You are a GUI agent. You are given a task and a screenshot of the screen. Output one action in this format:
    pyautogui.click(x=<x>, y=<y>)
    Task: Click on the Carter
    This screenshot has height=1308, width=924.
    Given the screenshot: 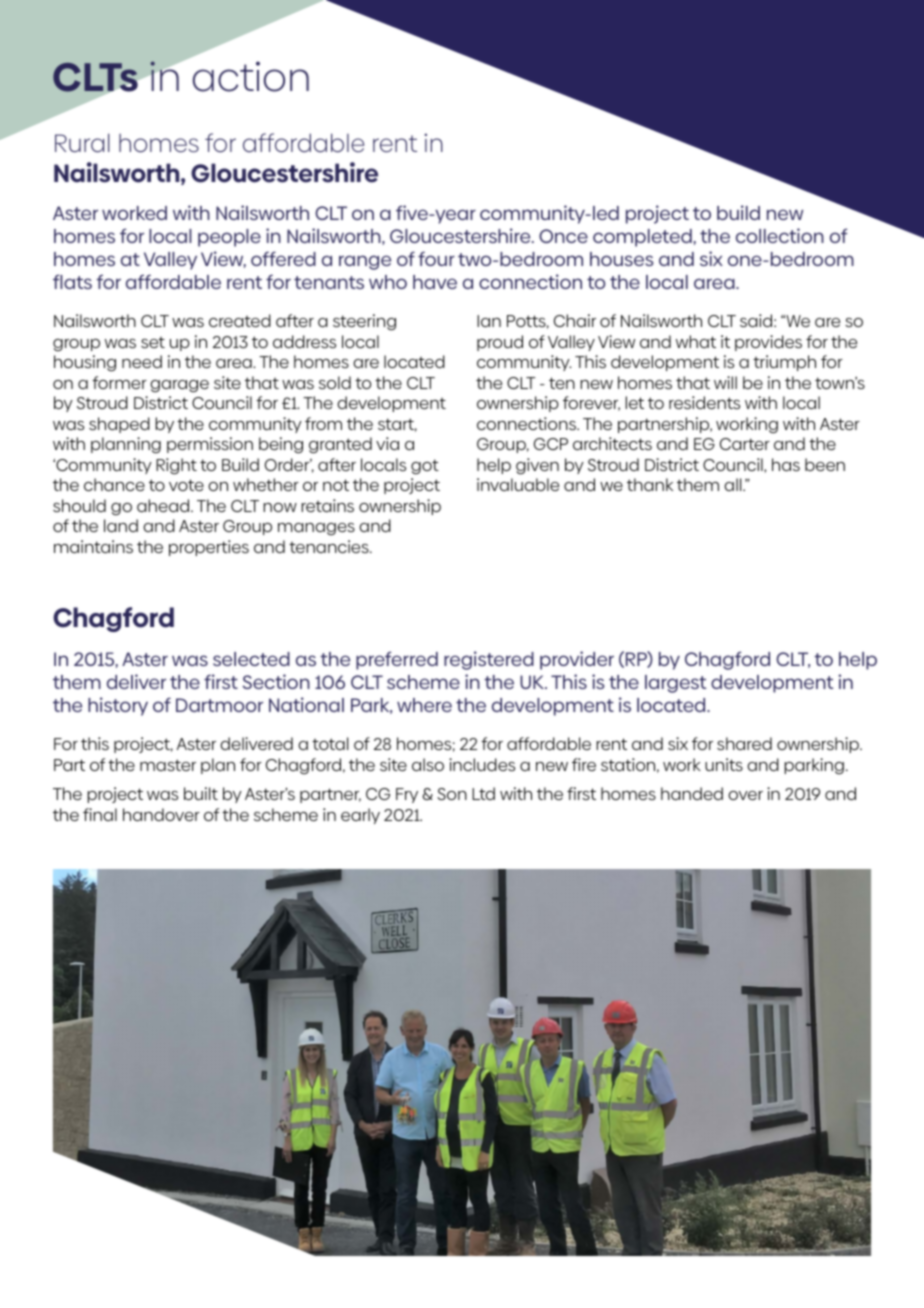 What is the action you would take?
    pyautogui.click(x=745, y=444)
